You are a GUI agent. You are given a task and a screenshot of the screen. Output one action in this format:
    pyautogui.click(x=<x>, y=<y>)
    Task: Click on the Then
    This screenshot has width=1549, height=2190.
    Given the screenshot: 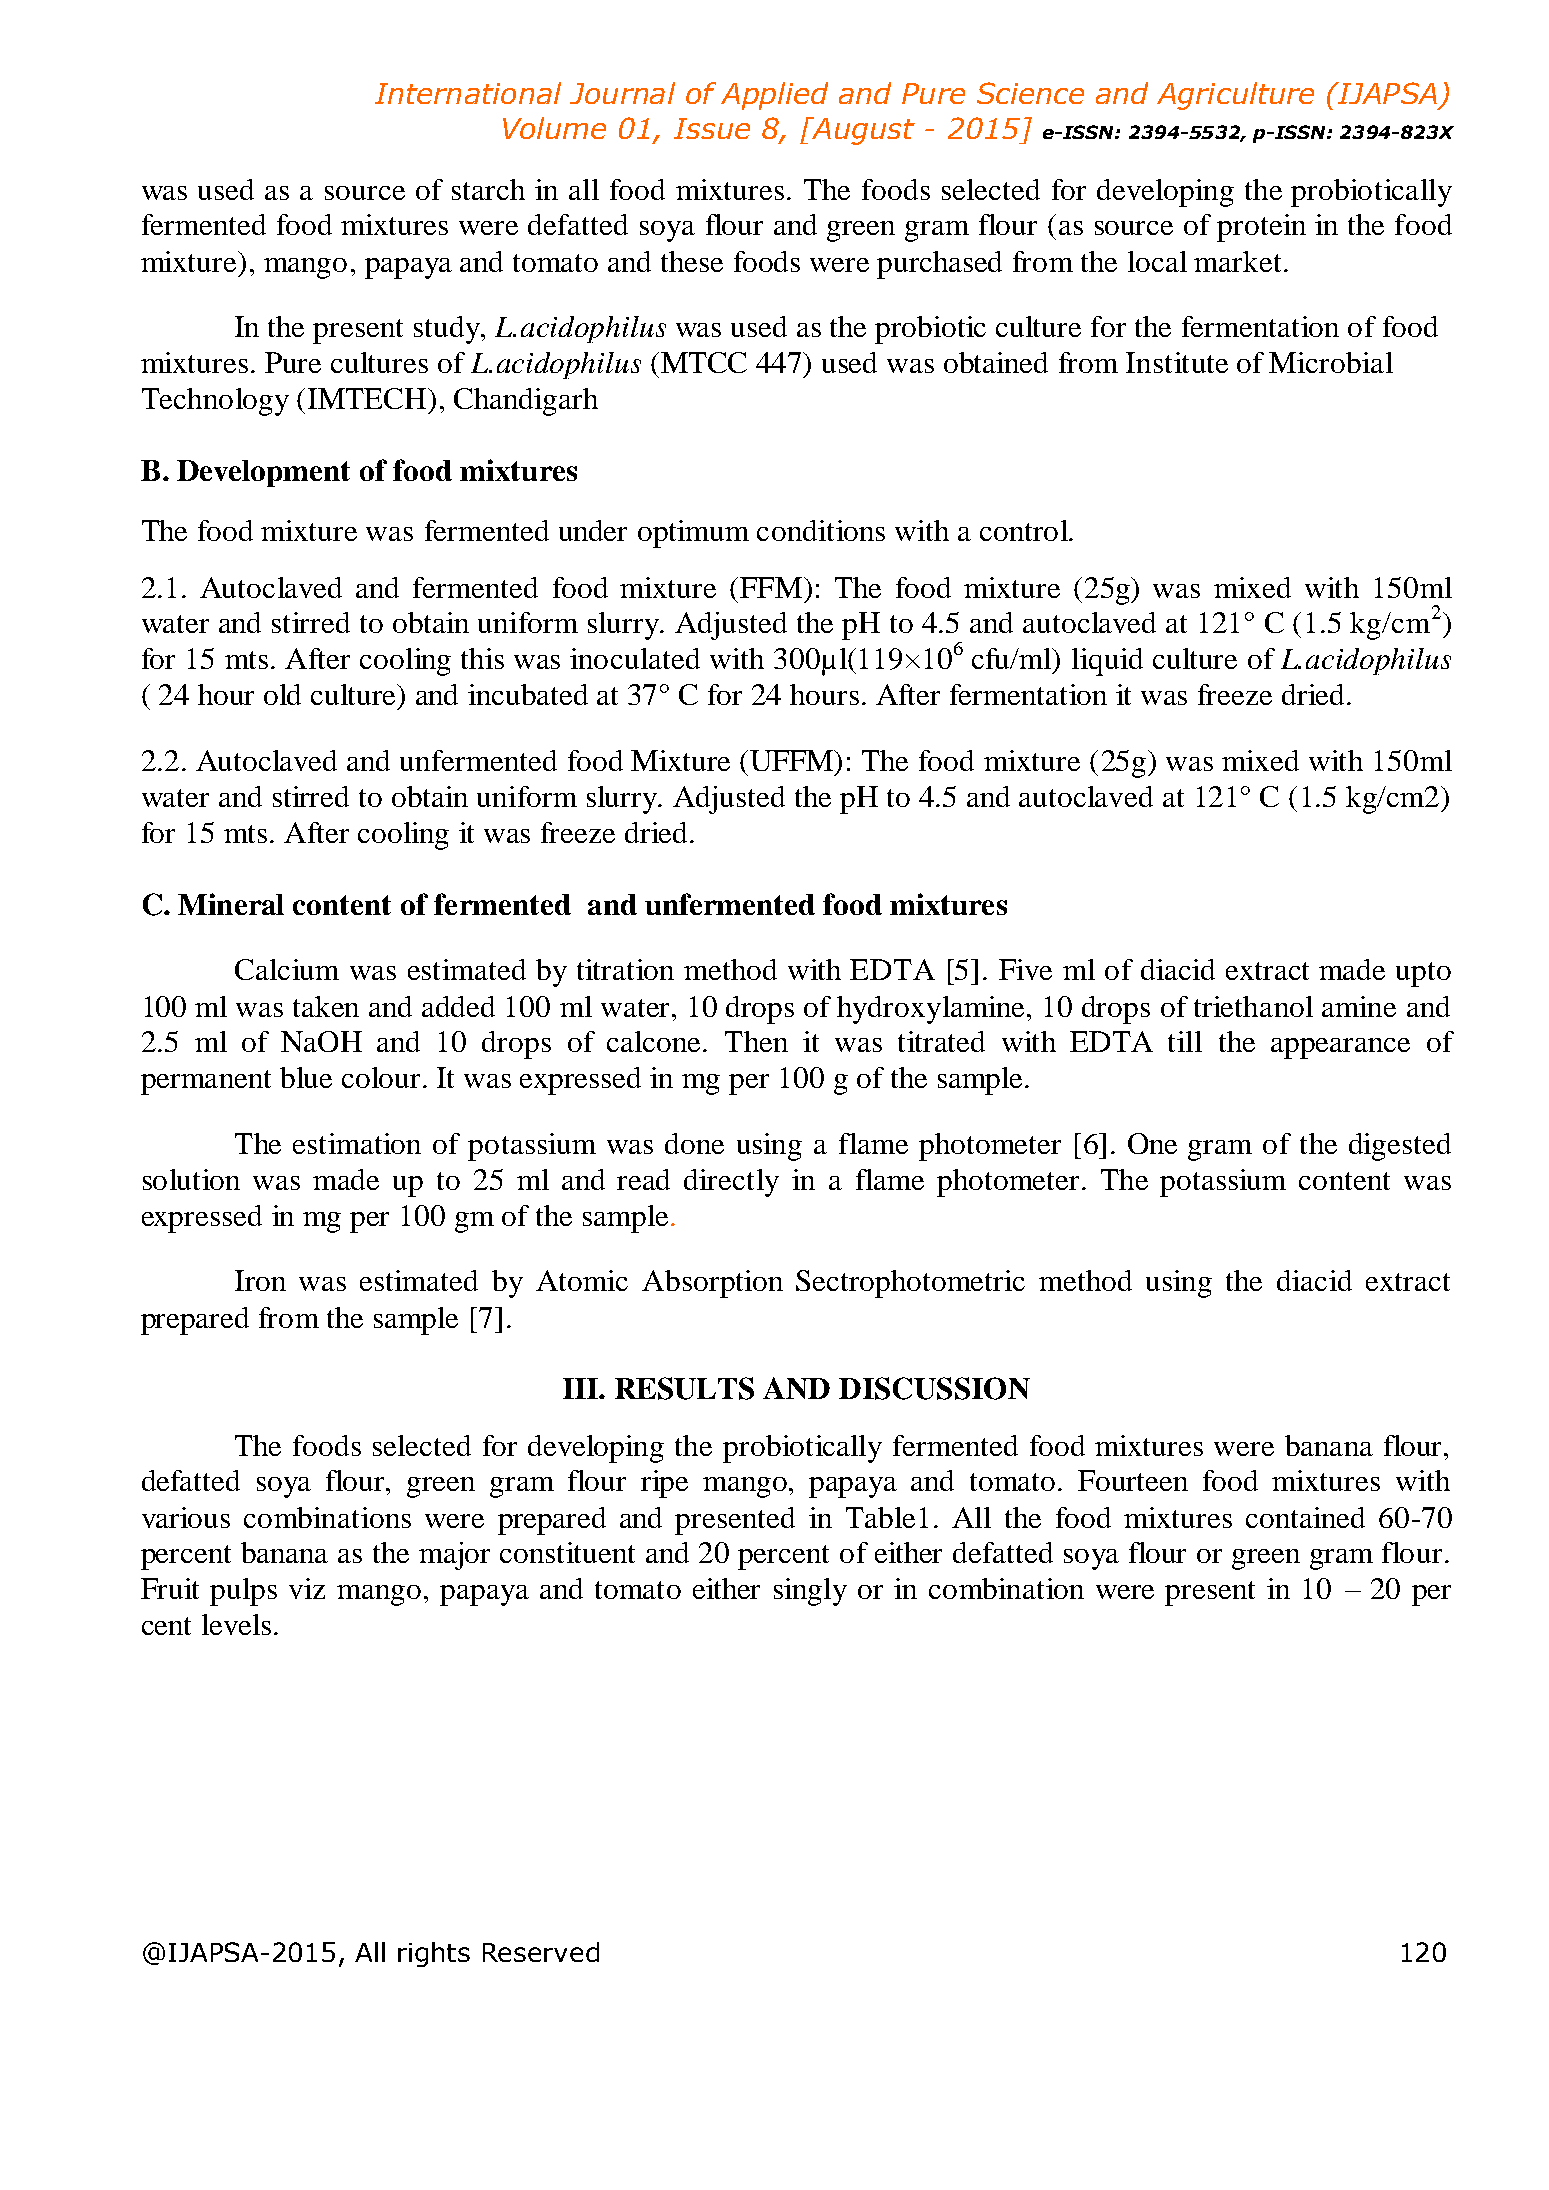 What is the action you would take?
    pyautogui.click(x=756, y=1041)
